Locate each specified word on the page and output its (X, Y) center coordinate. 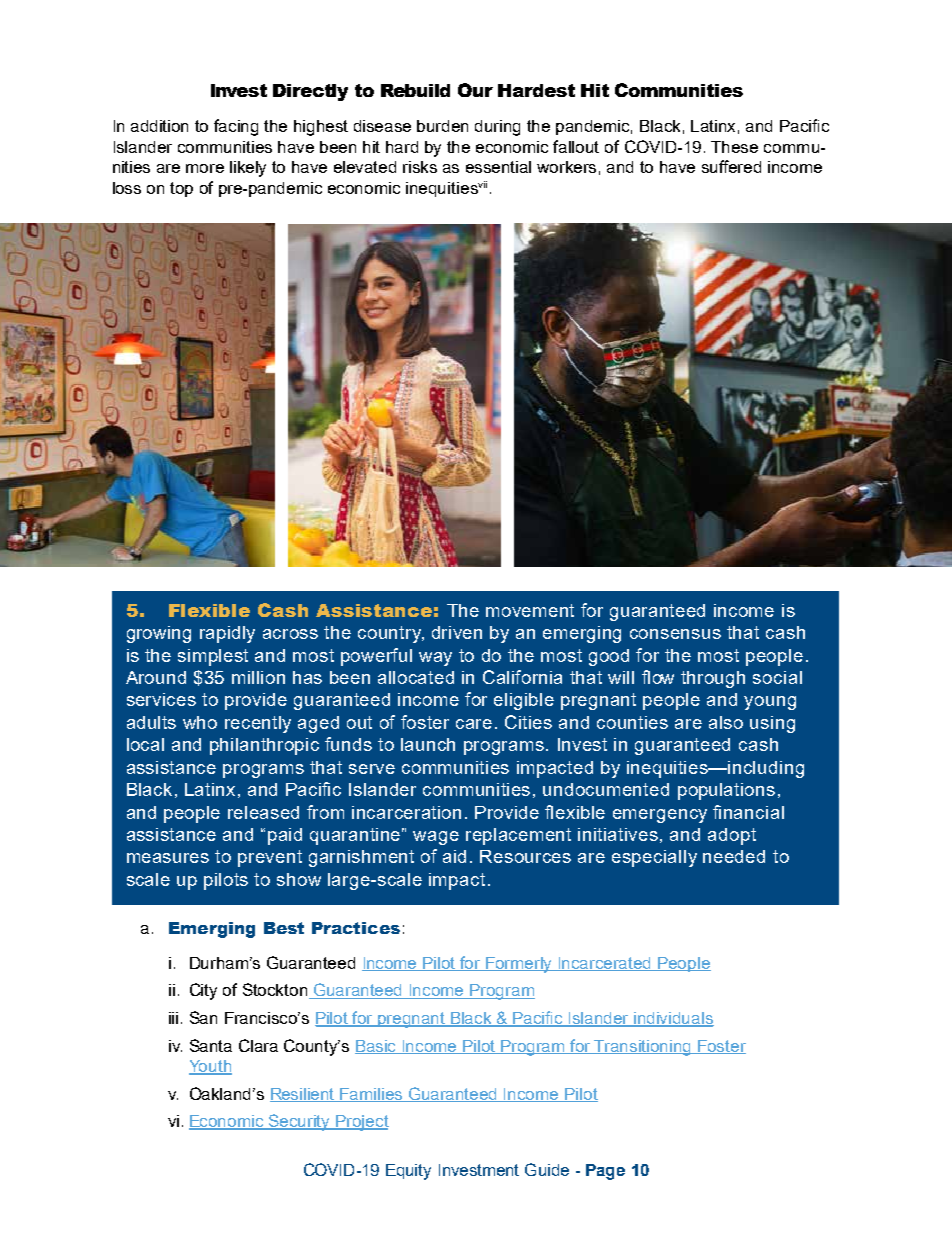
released (263, 812)
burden (442, 126)
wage (436, 838)
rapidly (227, 634)
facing (236, 127)
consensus (675, 634)
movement (530, 610)
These (734, 147)
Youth (210, 1067)
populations (726, 791)
